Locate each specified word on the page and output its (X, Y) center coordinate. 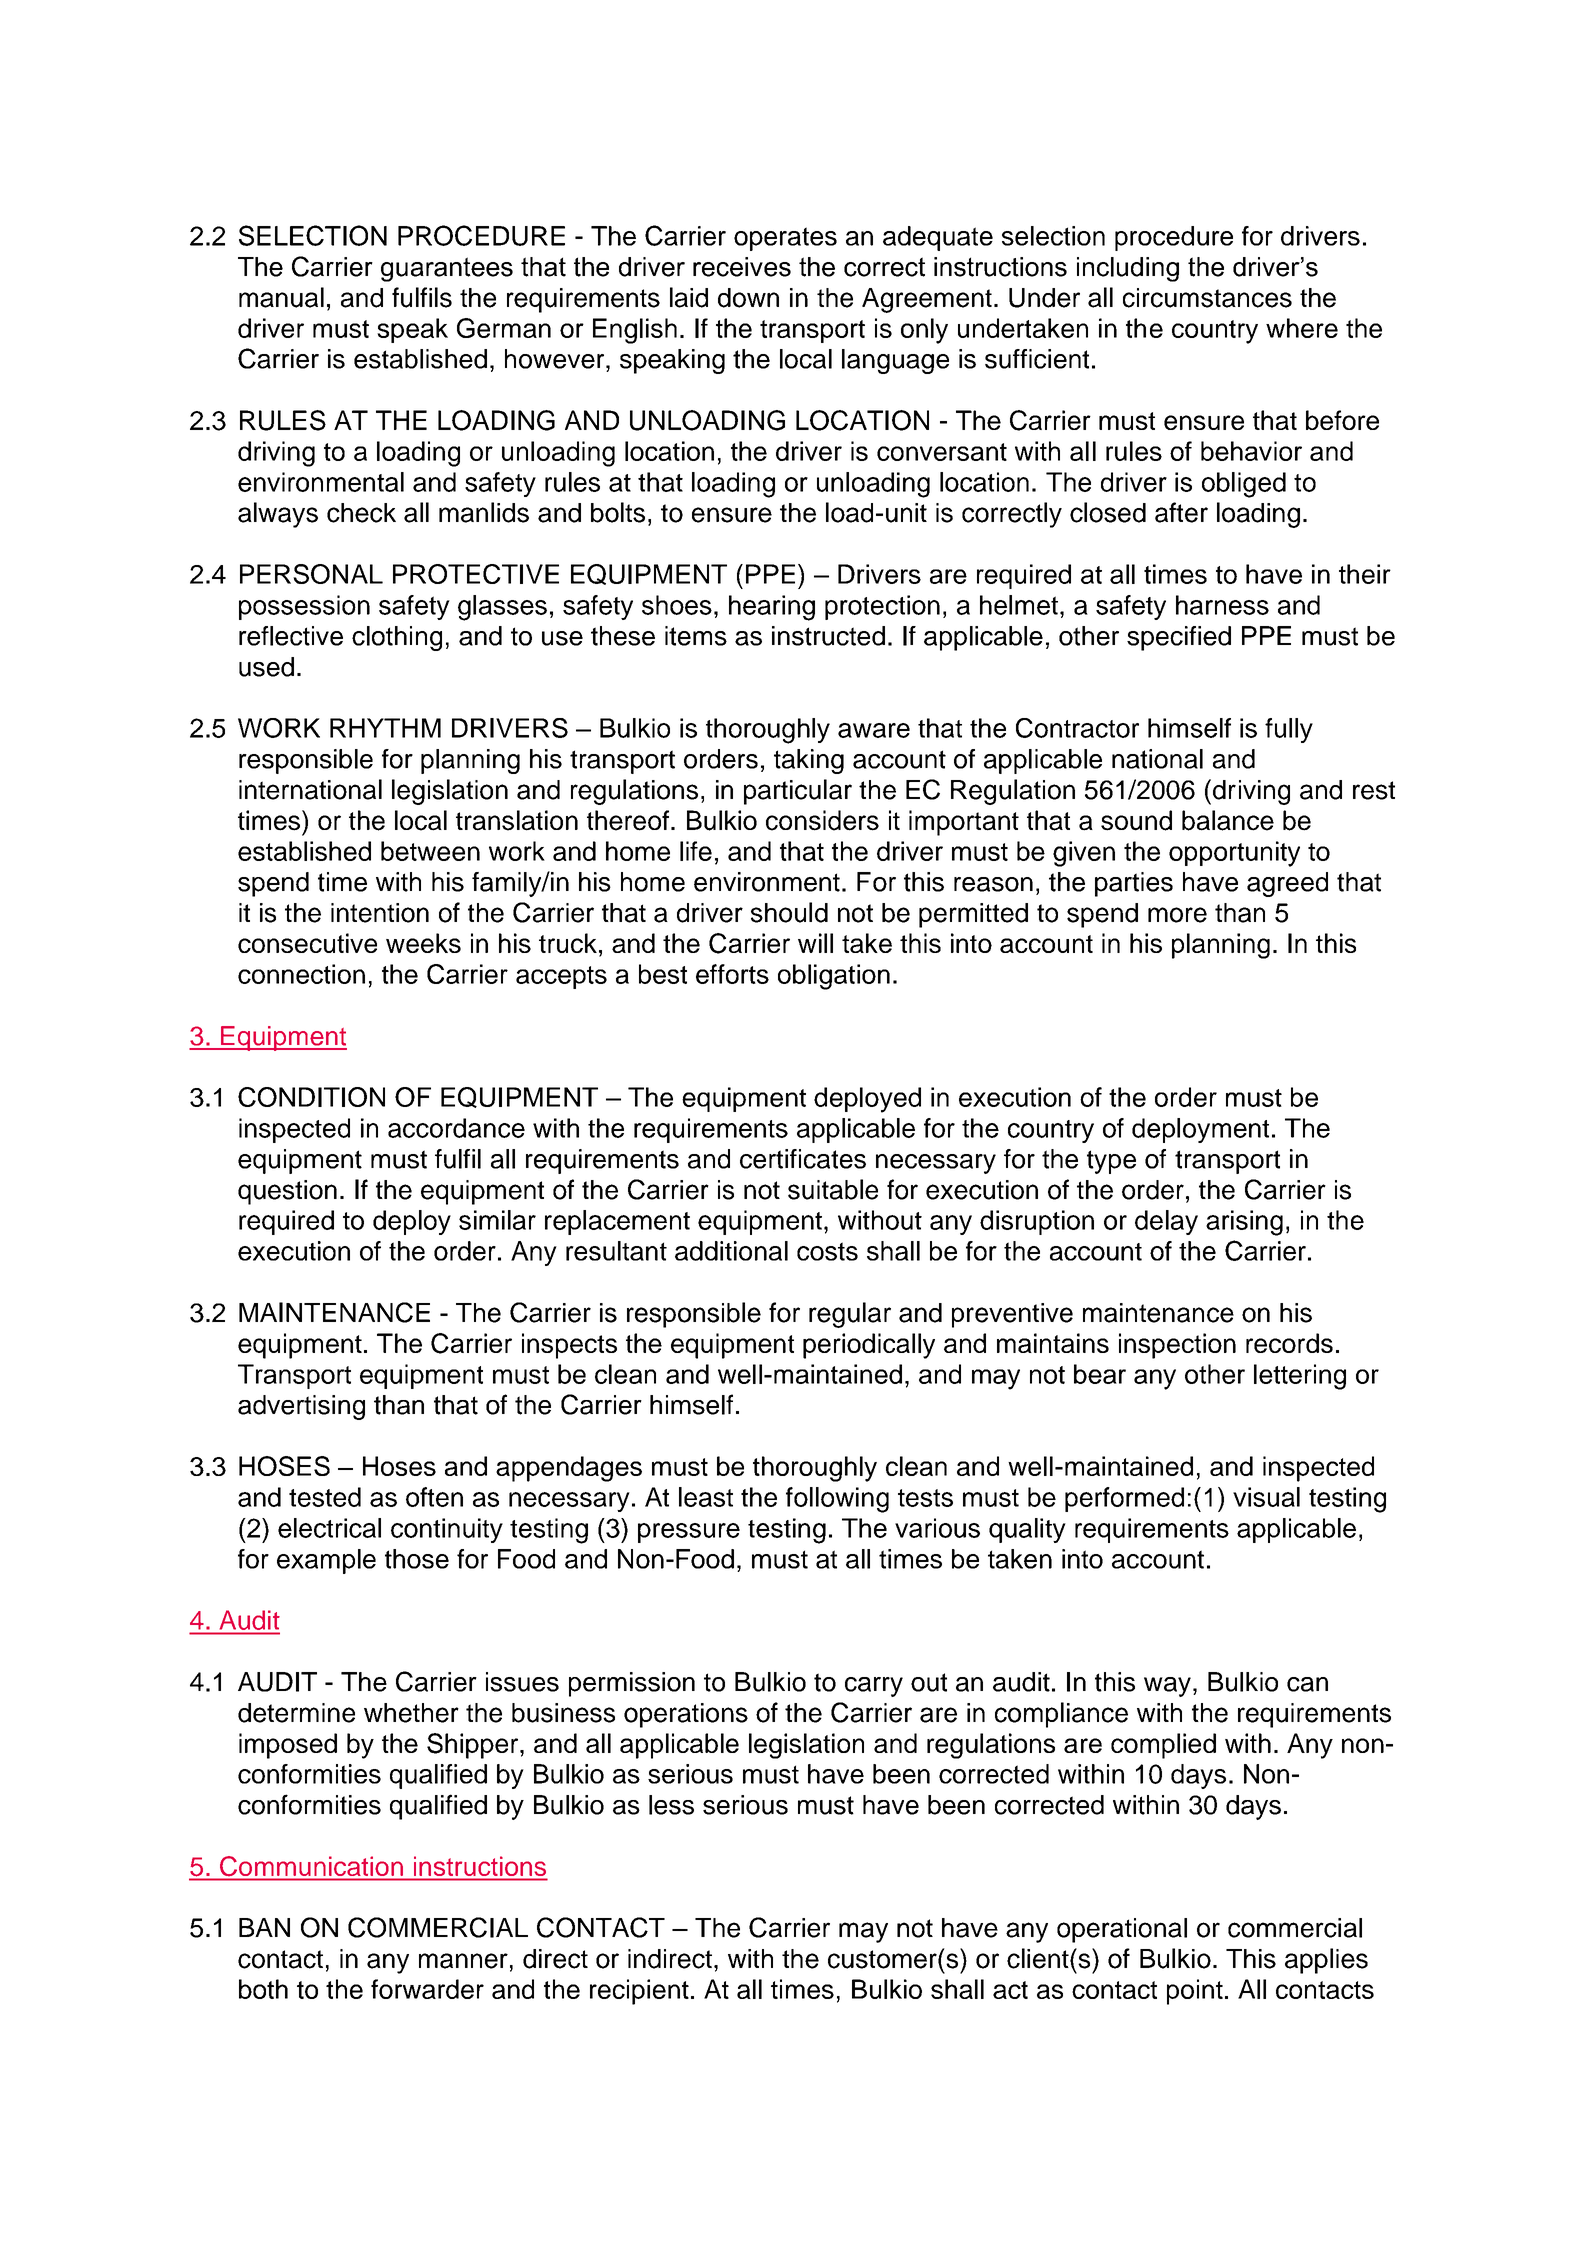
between (430, 851)
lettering (1300, 1377)
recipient (639, 1992)
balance (1228, 820)
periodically (869, 1346)
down (748, 298)
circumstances (1207, 298)
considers (822, 820)
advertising (301, 1407)
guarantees (447, 269)
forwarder (427, 1989)
